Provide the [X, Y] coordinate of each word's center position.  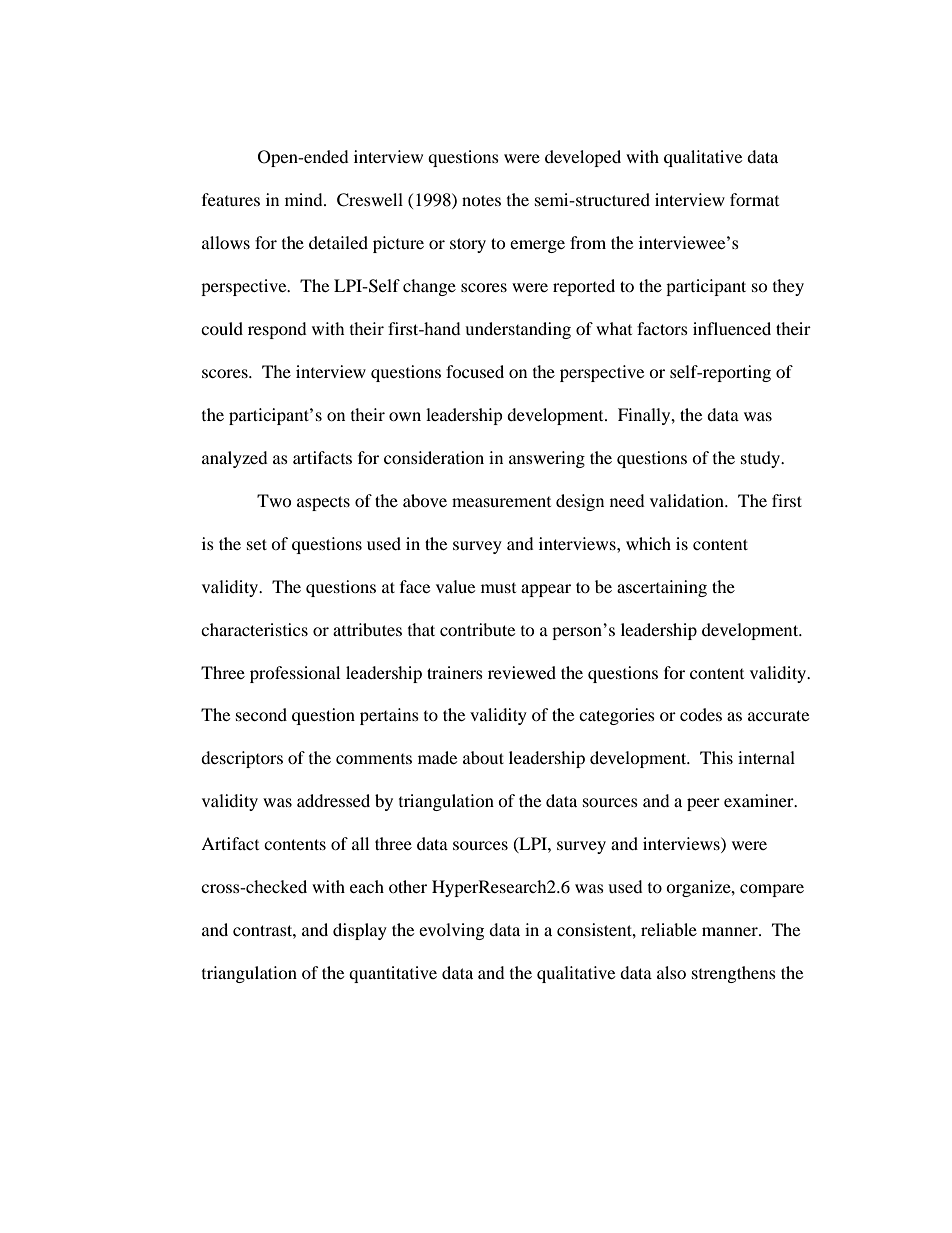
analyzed [235, 459]
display [360, 931]
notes [481, 200]
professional [295, 674]
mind [305, 199]
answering [547, 459]
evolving [451, 931]
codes [701, 714]
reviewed [522, 672]
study [762, 459]
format [754, 199]
